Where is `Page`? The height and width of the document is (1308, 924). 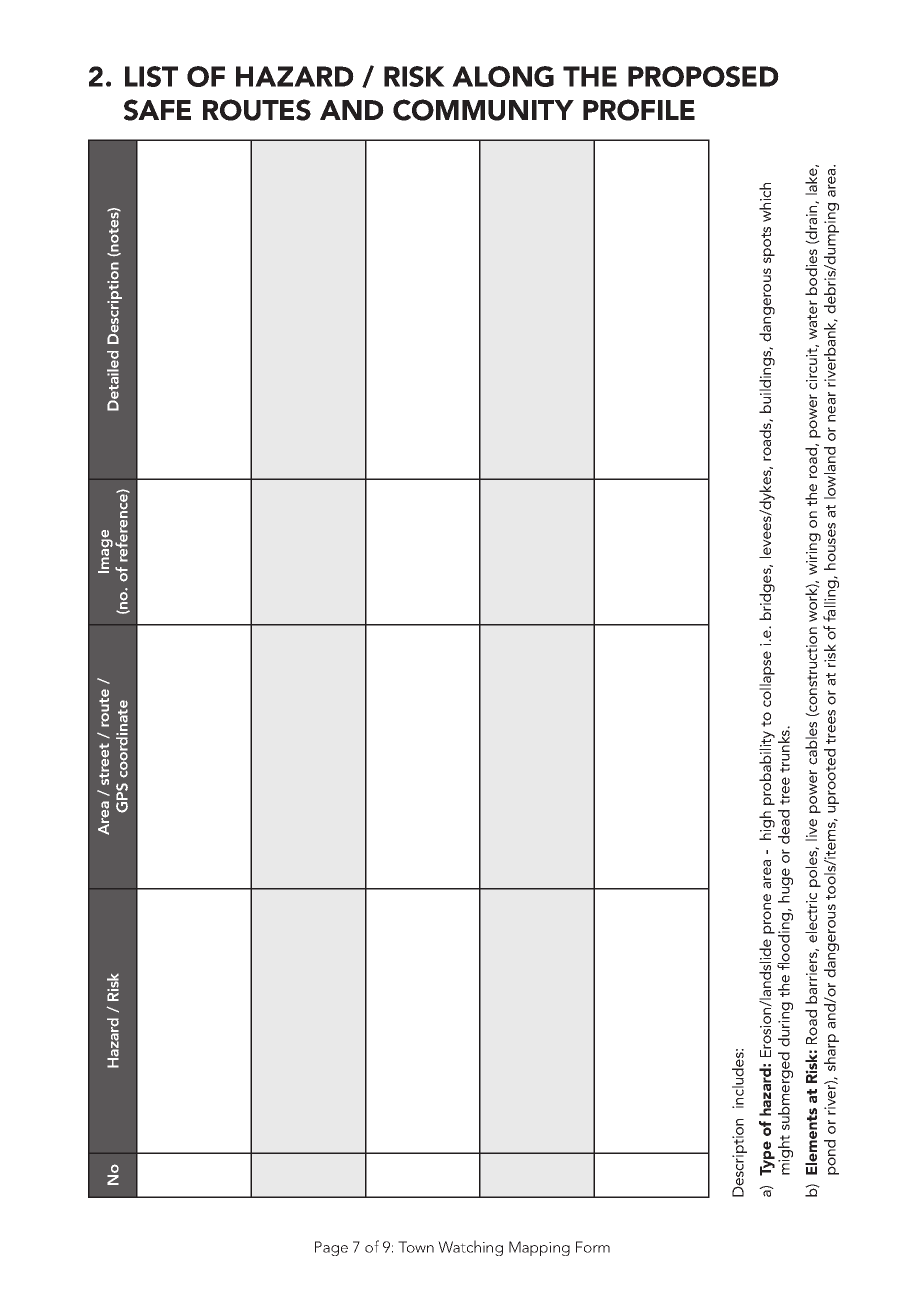 Page is located at coordinates (331, 1248).
